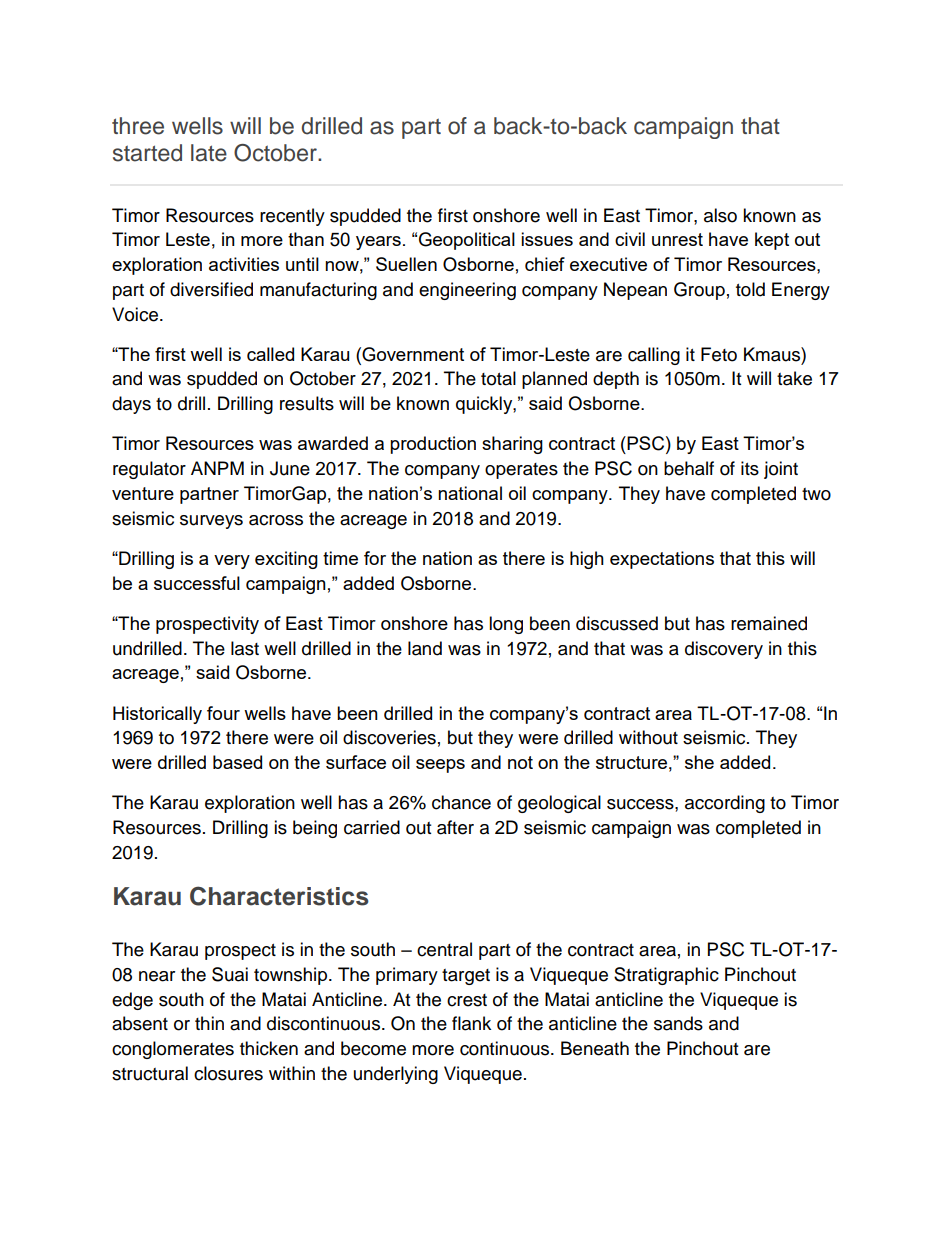 This screenshot has height=1233, width=952. What do you see at coordinates (173, 1050) in the screenshot?
I see `conglomerates` at bounding box center [173, 1050].
